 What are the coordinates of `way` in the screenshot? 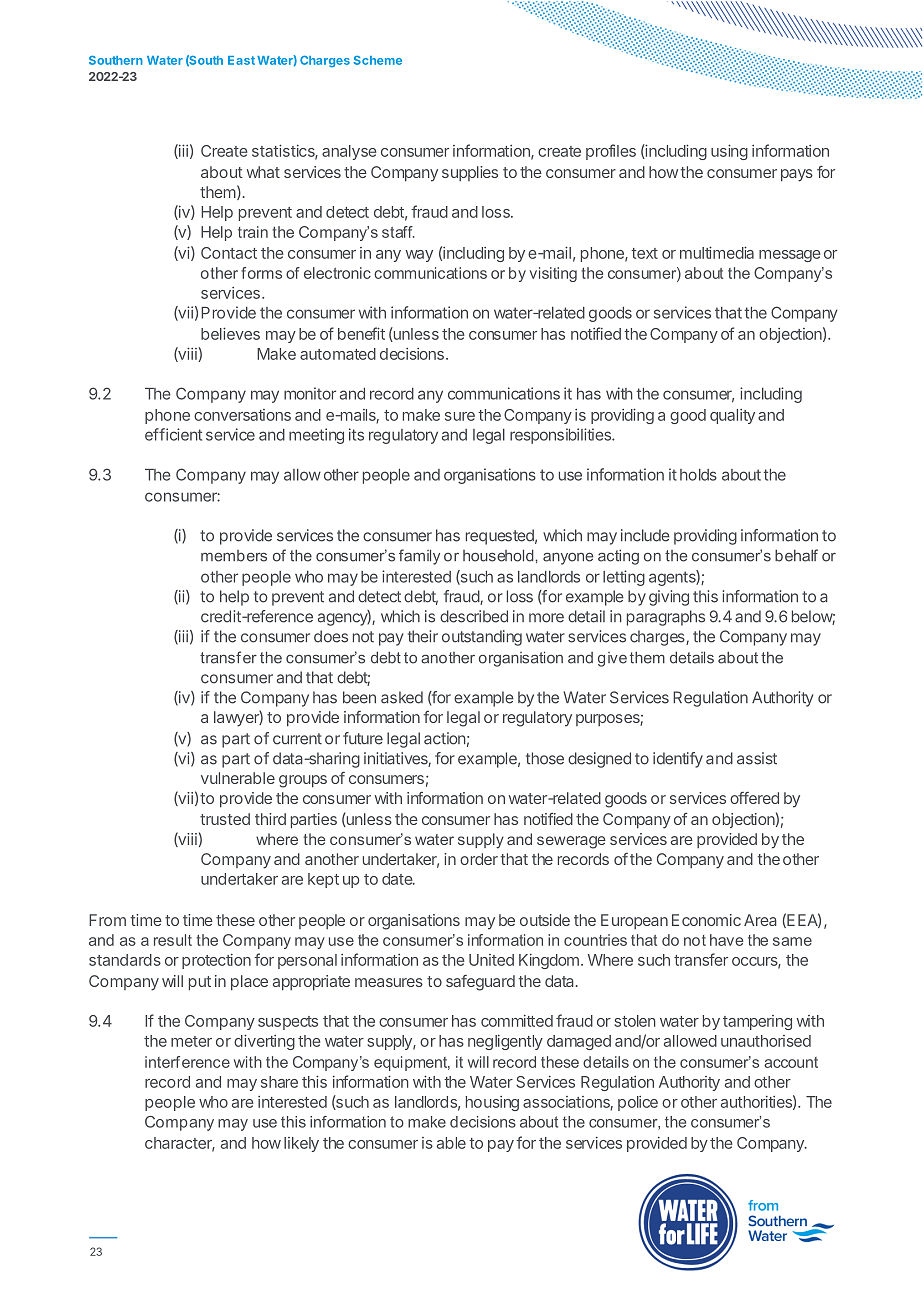 It's located at (419, 256).
